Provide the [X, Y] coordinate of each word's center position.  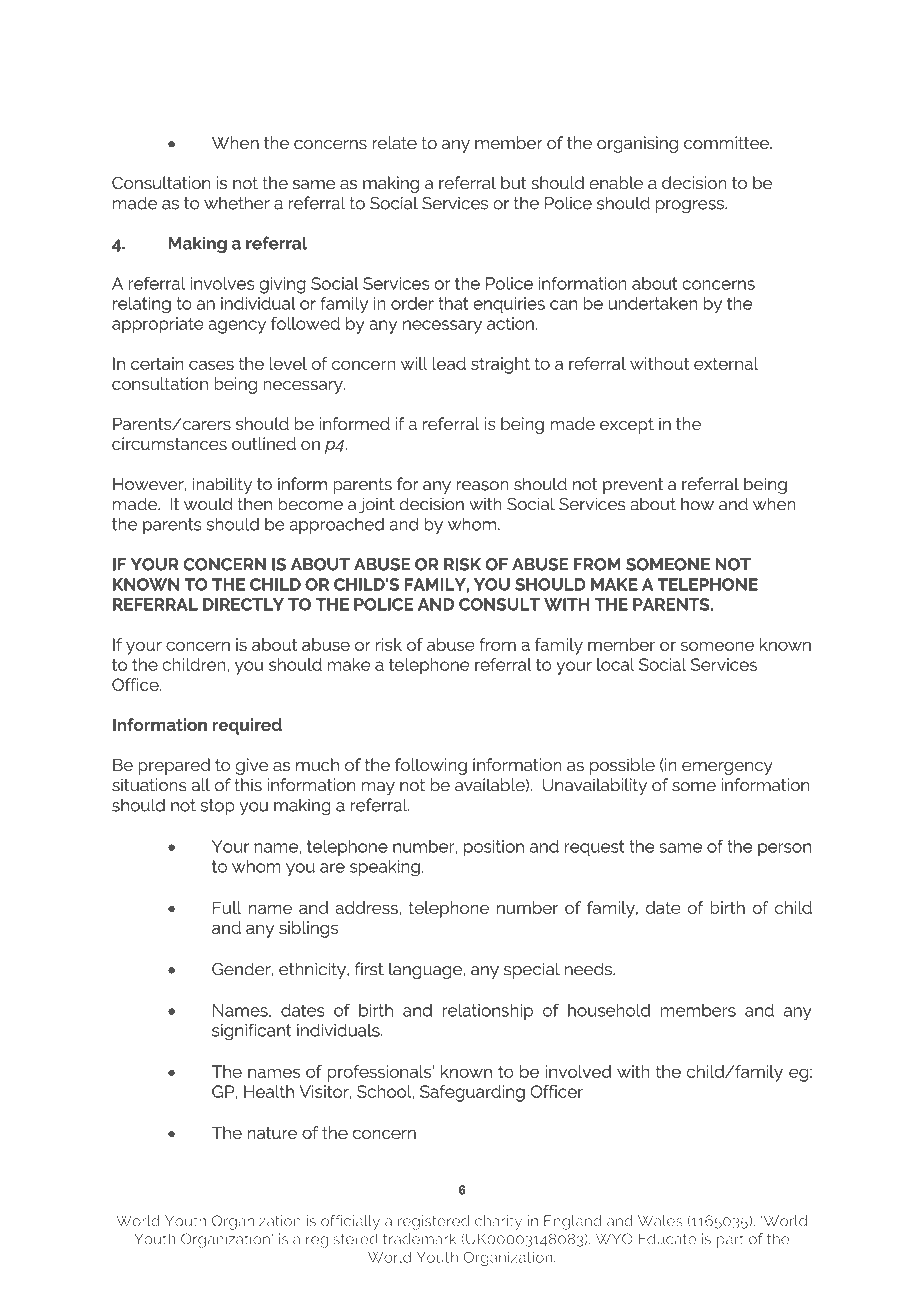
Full [227, 907]
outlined [264, 443]
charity [498, 1222]
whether [237, 203]
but [514, 183]
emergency [727, 768]
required [247, 726]
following [431, 766]
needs [589, 969]
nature [272, 1133]
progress [691, 206]
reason [482, 486]
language [426, 970]
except [627, 426]
